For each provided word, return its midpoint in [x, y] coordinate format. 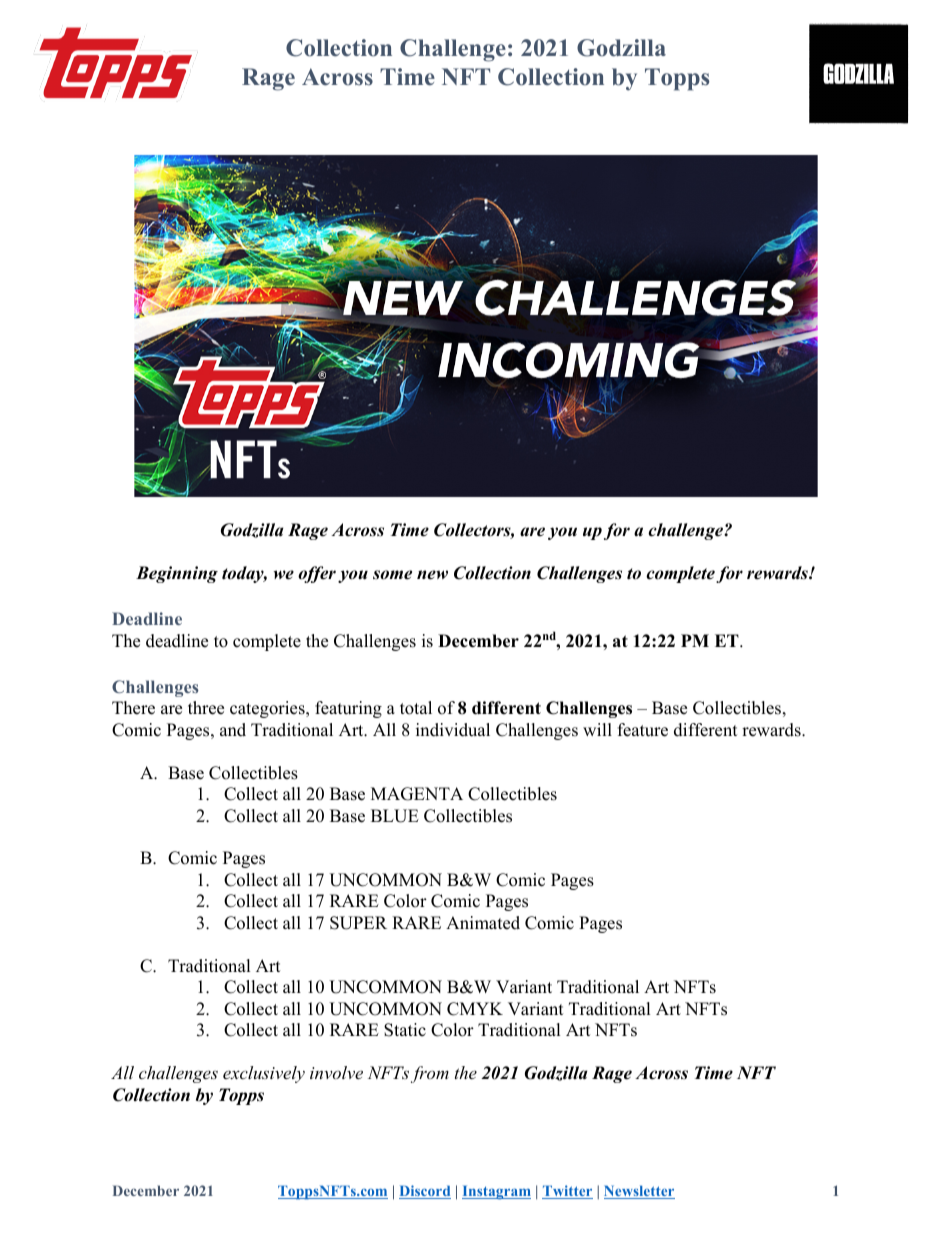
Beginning [177, 574]
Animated [483, 923]
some [392, 575]
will [597, 729]
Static [405, 1030]
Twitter [567, 1192]
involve [336, 1072]
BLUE [395, 816]
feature [643, 730]
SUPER [358, 923]
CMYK [475, 1009]
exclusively [264, 1074]
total [416, 708]
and [233, 730]
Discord [425, 1192]
